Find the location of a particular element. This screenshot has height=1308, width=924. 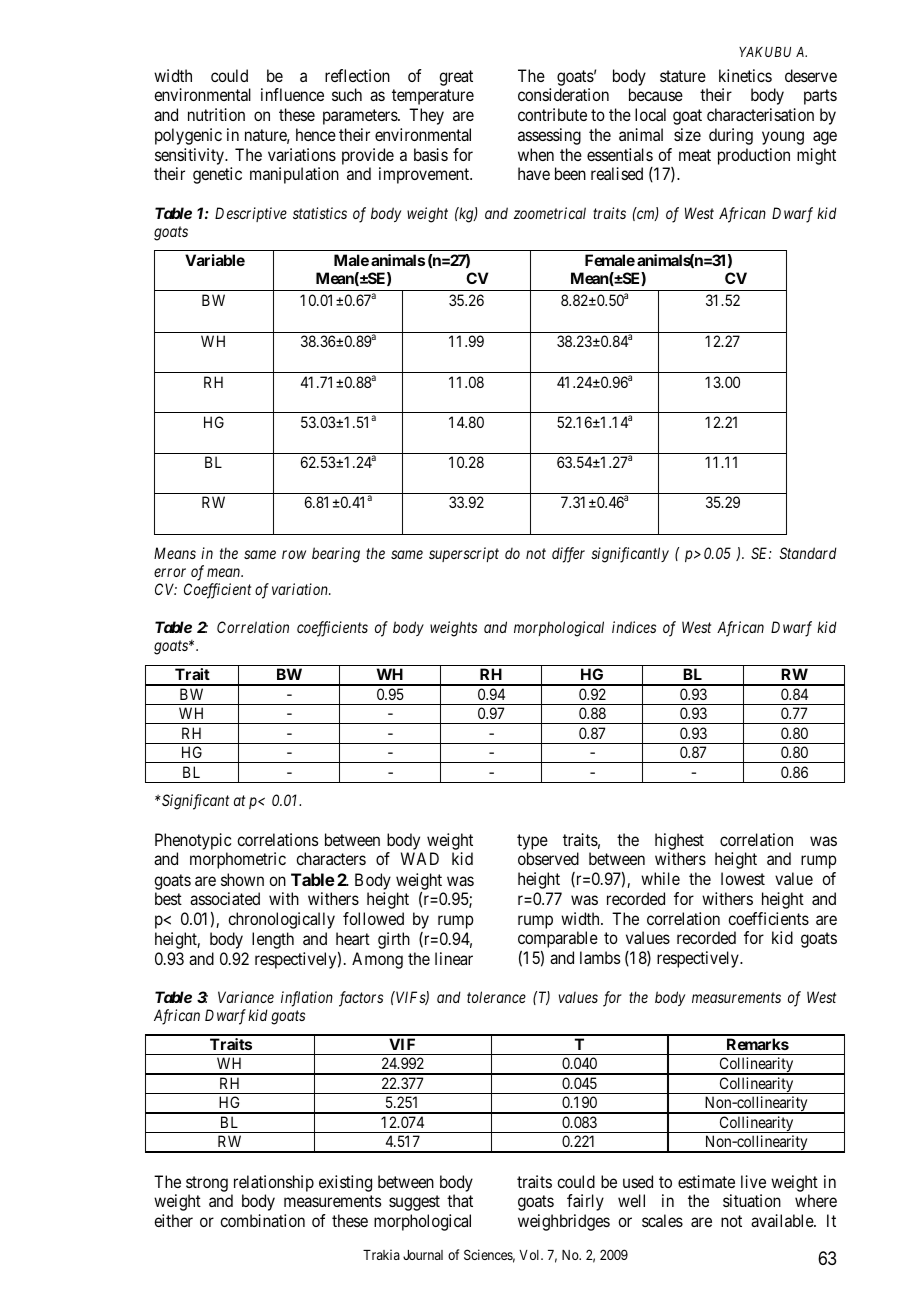

tolerance is located at coordinates (496, 997).
